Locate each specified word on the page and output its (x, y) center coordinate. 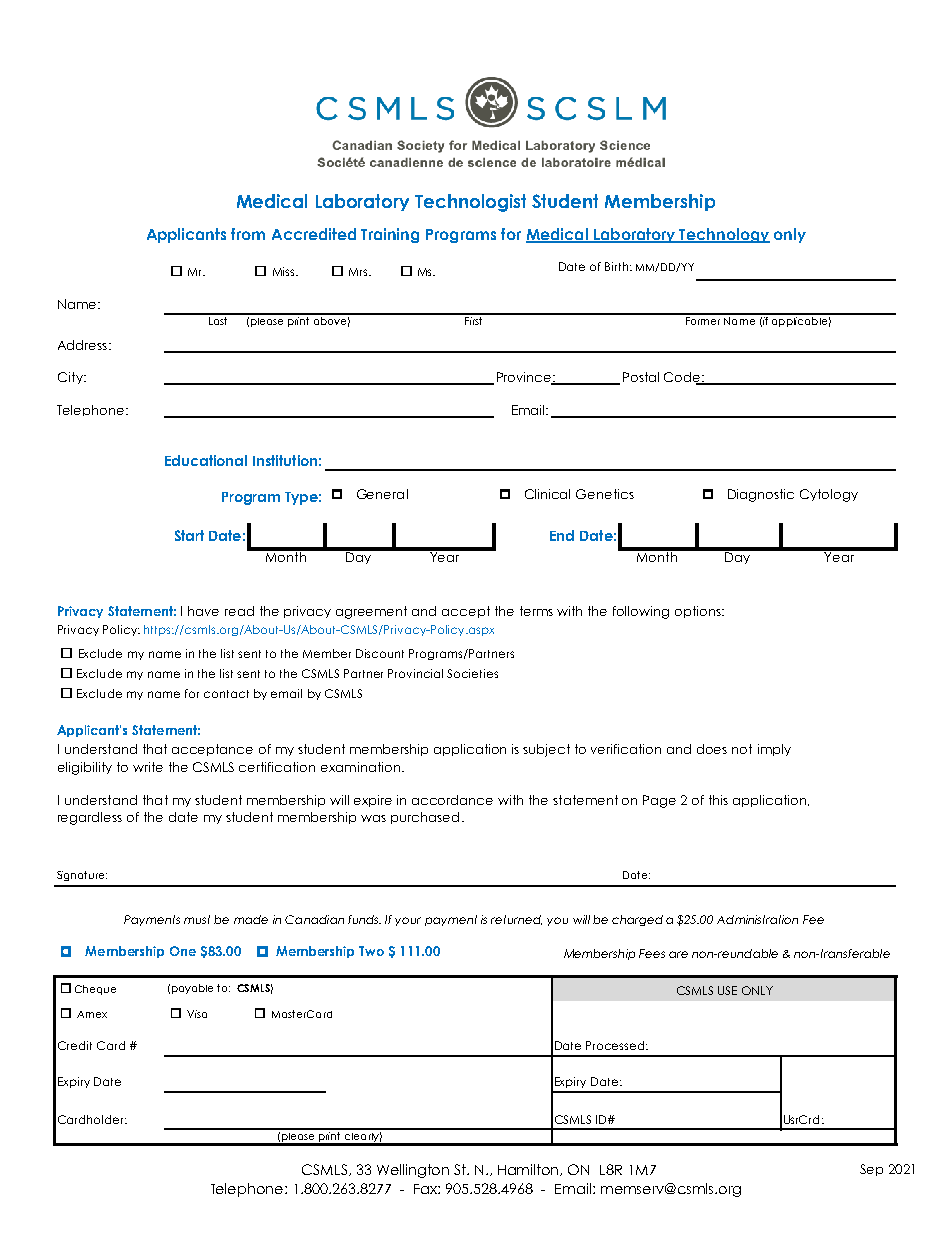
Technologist (470, 203)
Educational (206, 460)
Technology (724, 235)
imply (774, 750)
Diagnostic (761, 495)
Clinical (547, 494)
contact (226, 694)
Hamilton (530, 1170)
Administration (757, 919)
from (248, 234)
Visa (197, 1014)
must (197, 919)
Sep (871, 1170)
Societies (472, 673)
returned (516, 920)
